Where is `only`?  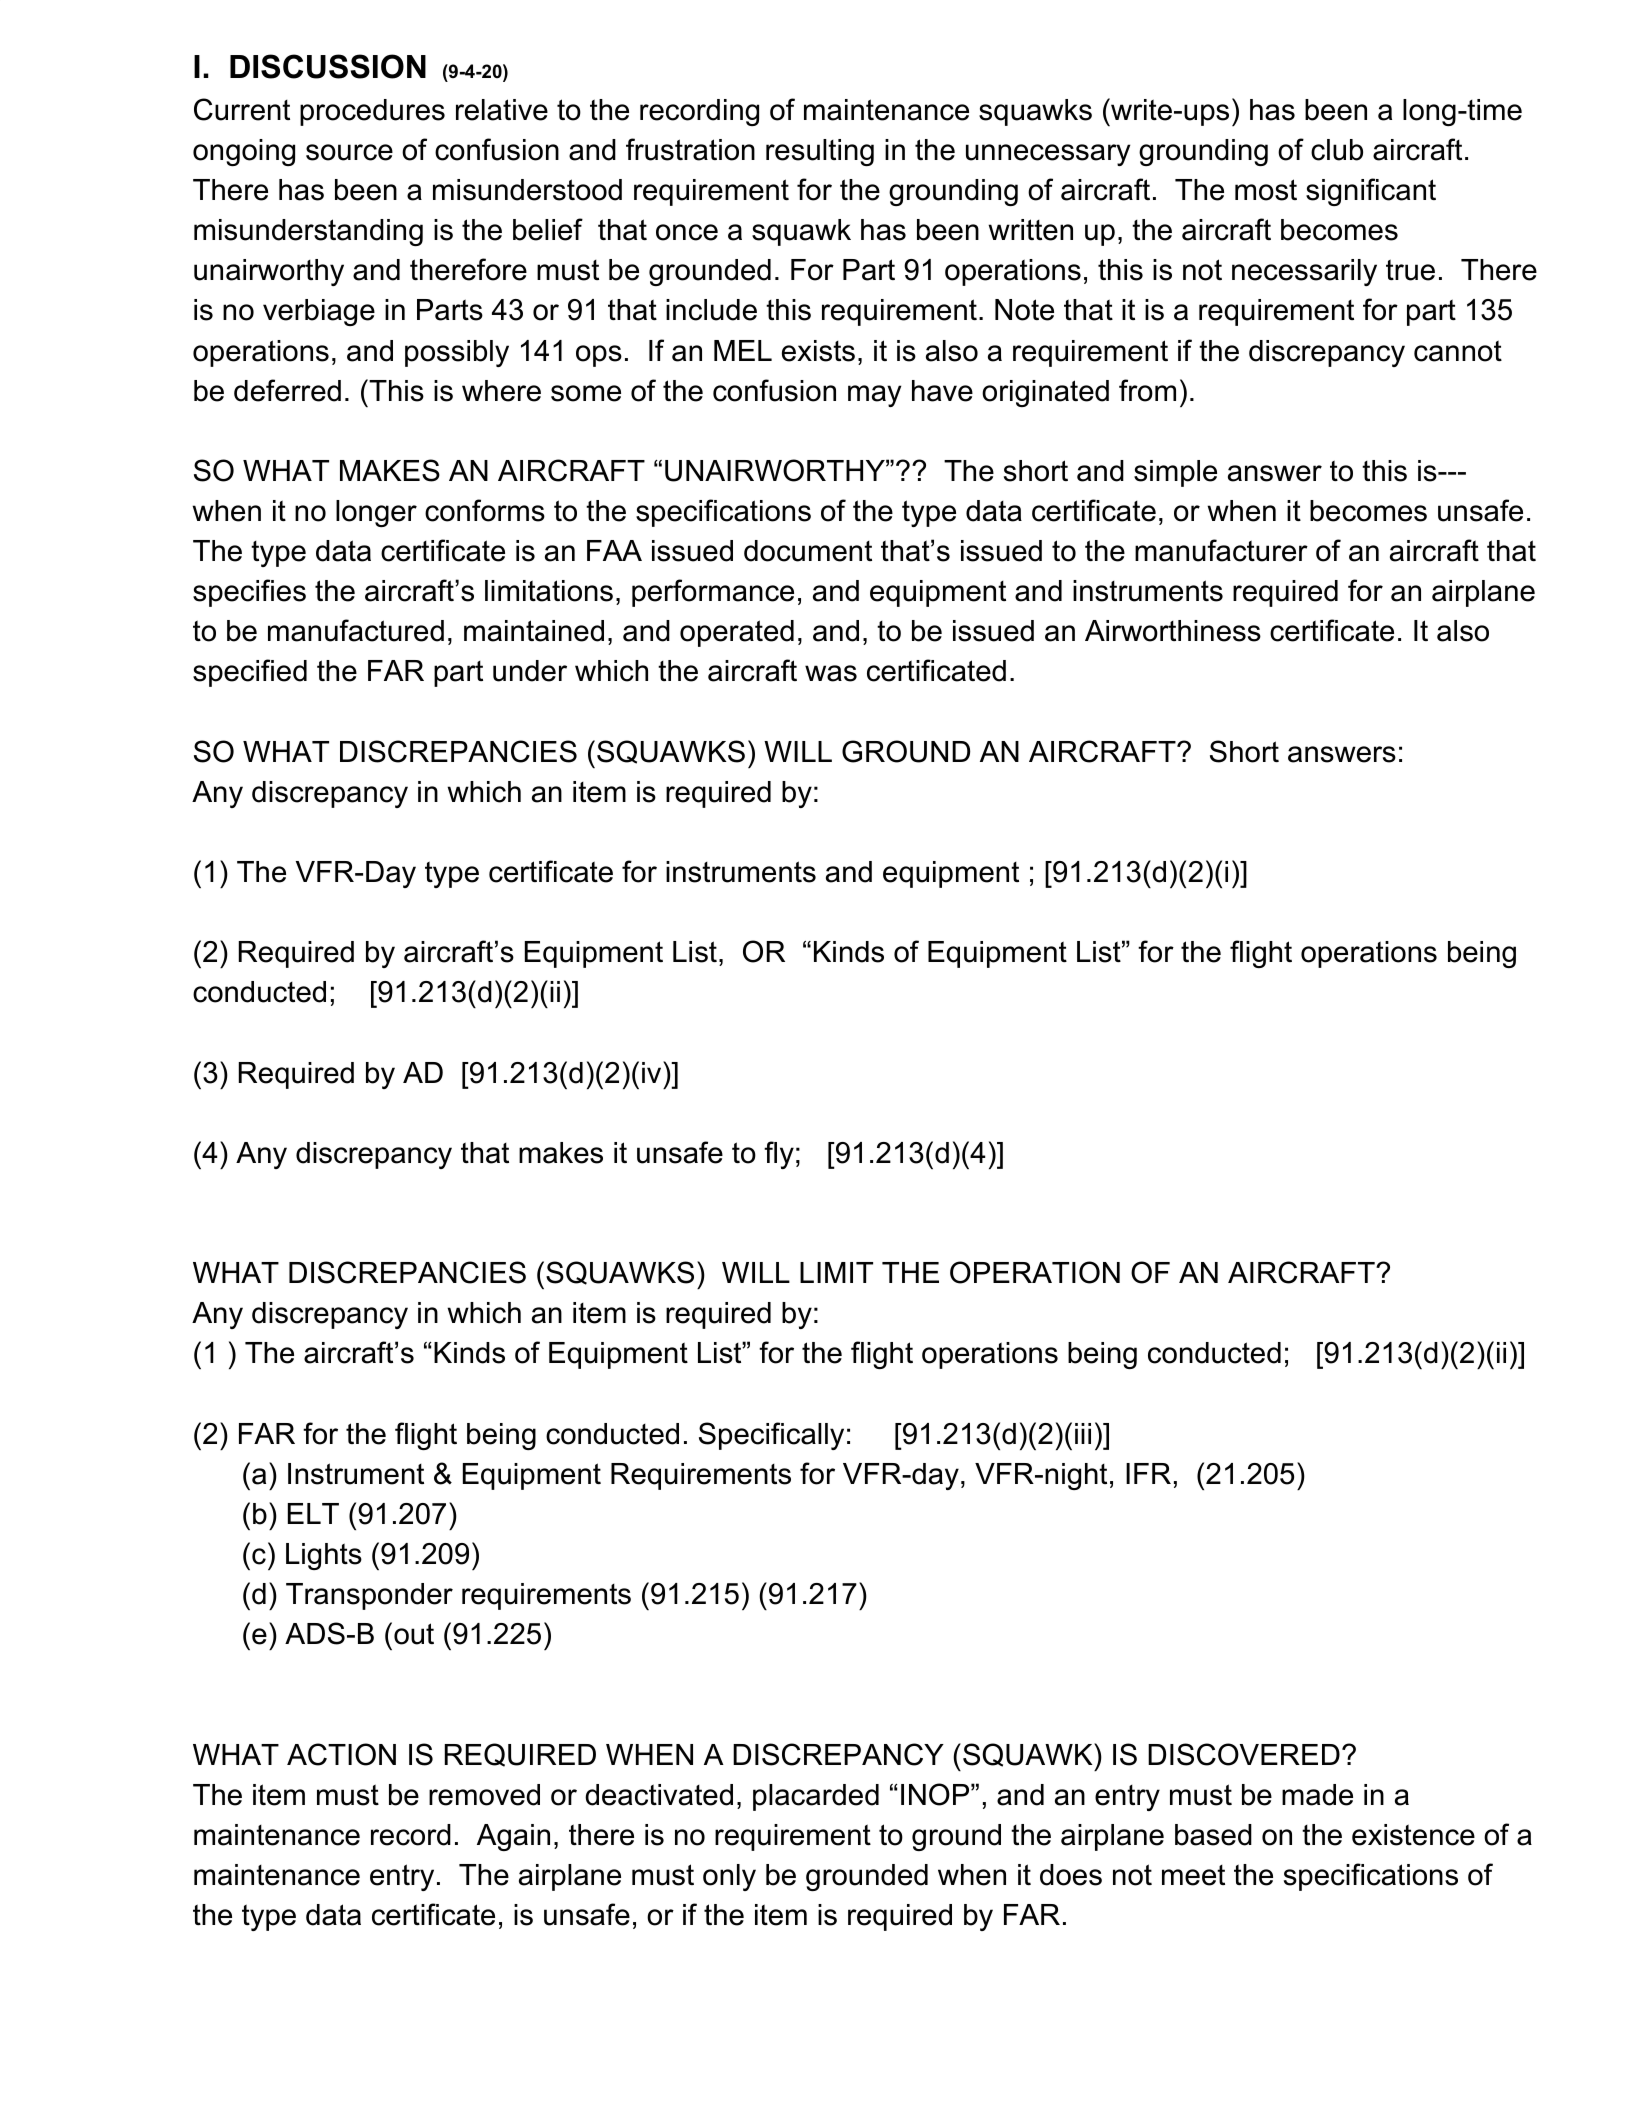 only is located at coordinates (729, 1877).
